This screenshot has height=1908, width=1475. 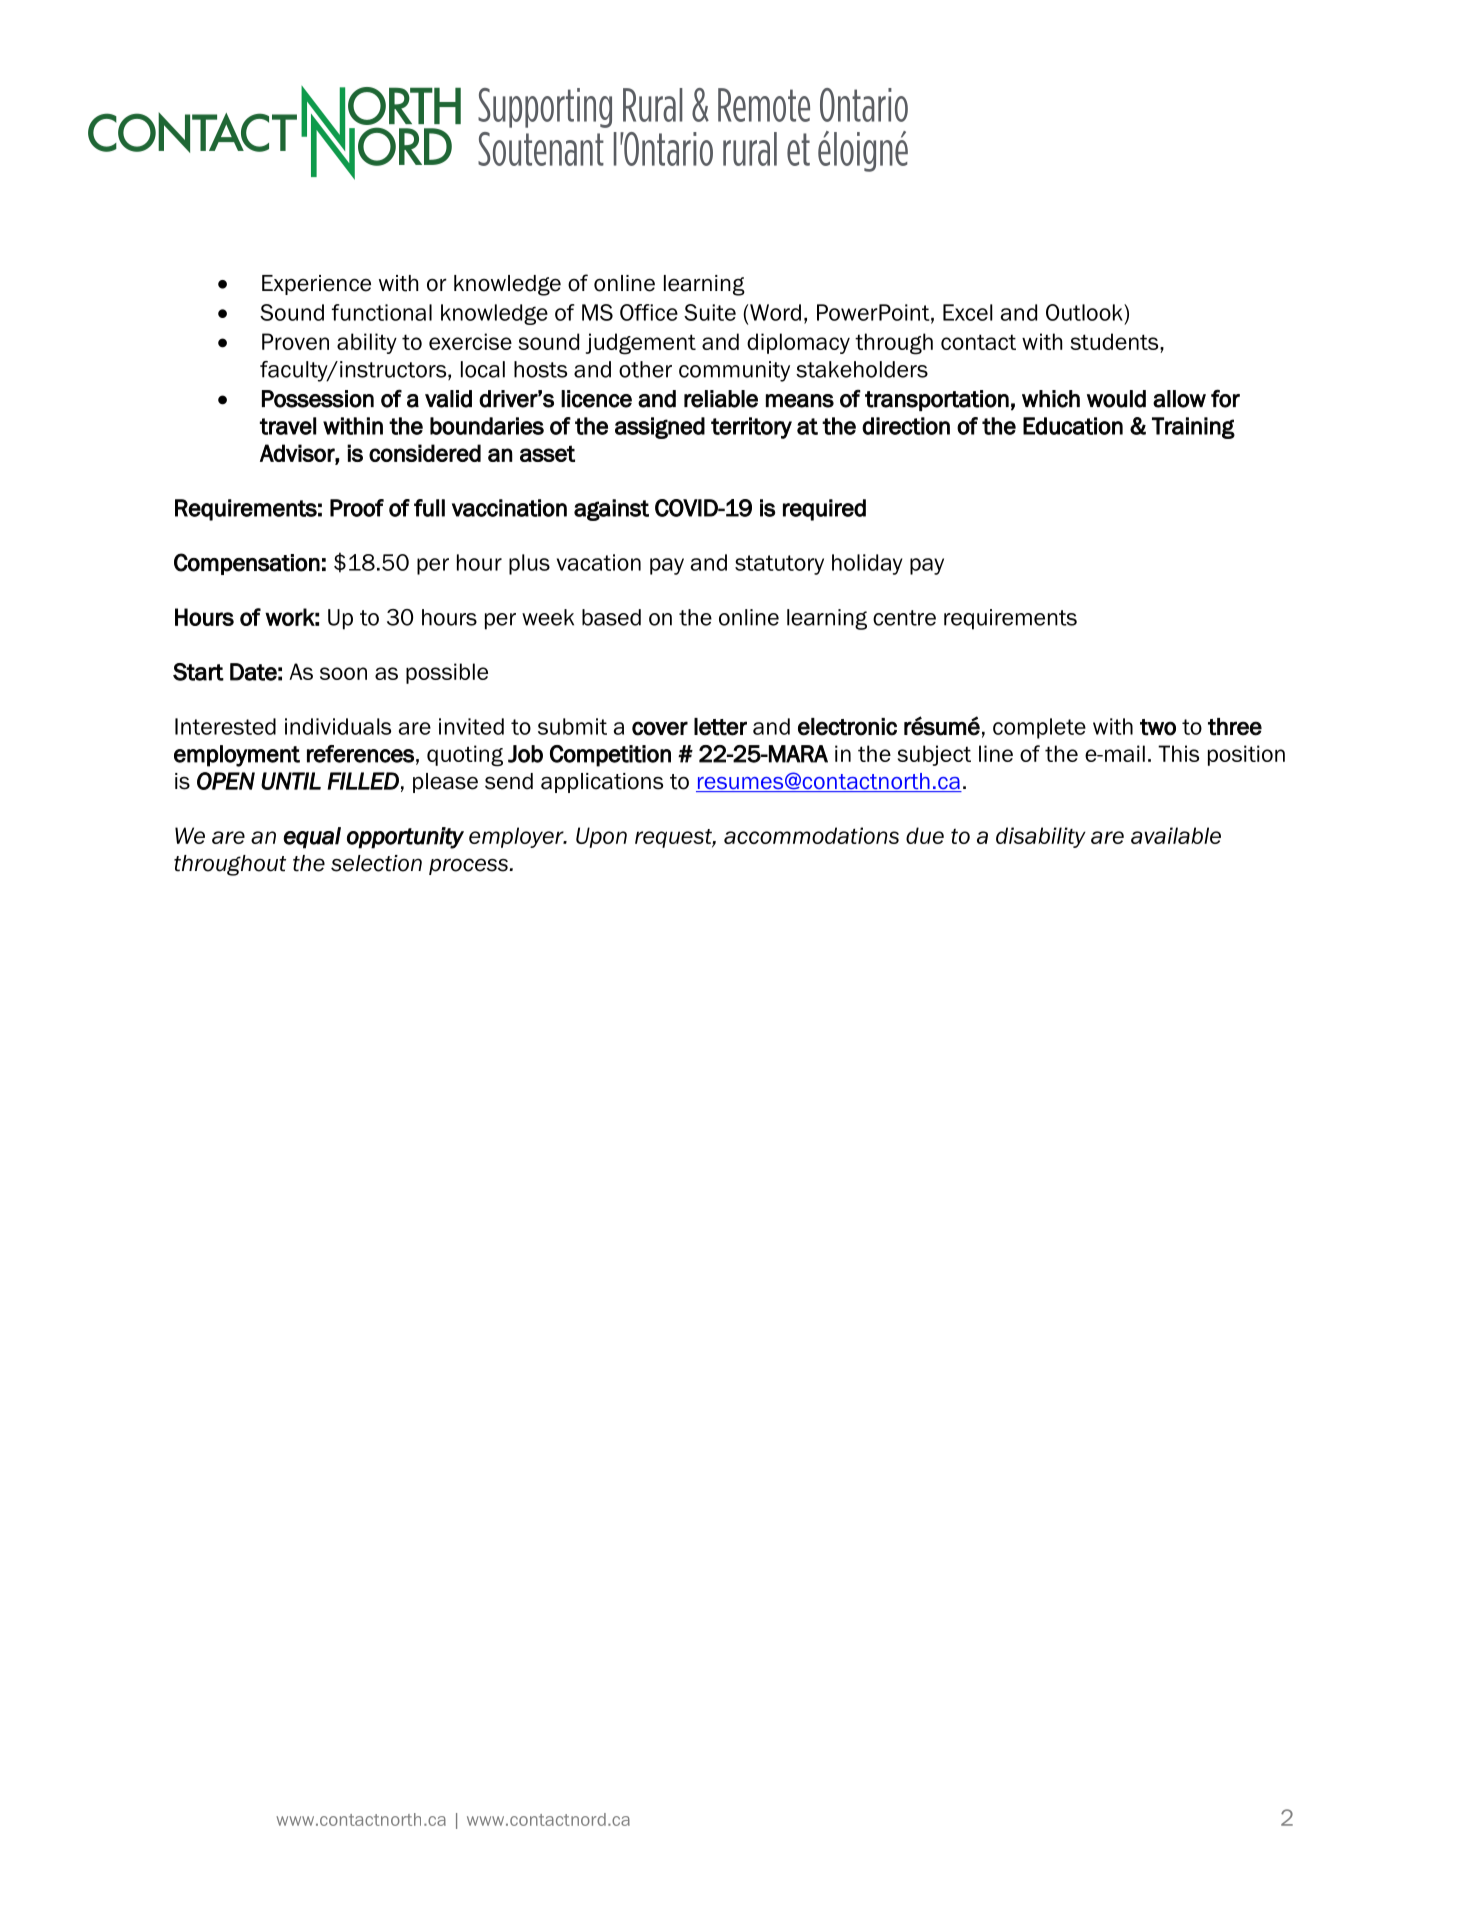 What do you see at coordinates (247, 564) in the screenshot?
I see `Compensation` at bounding box center [247, 564].
